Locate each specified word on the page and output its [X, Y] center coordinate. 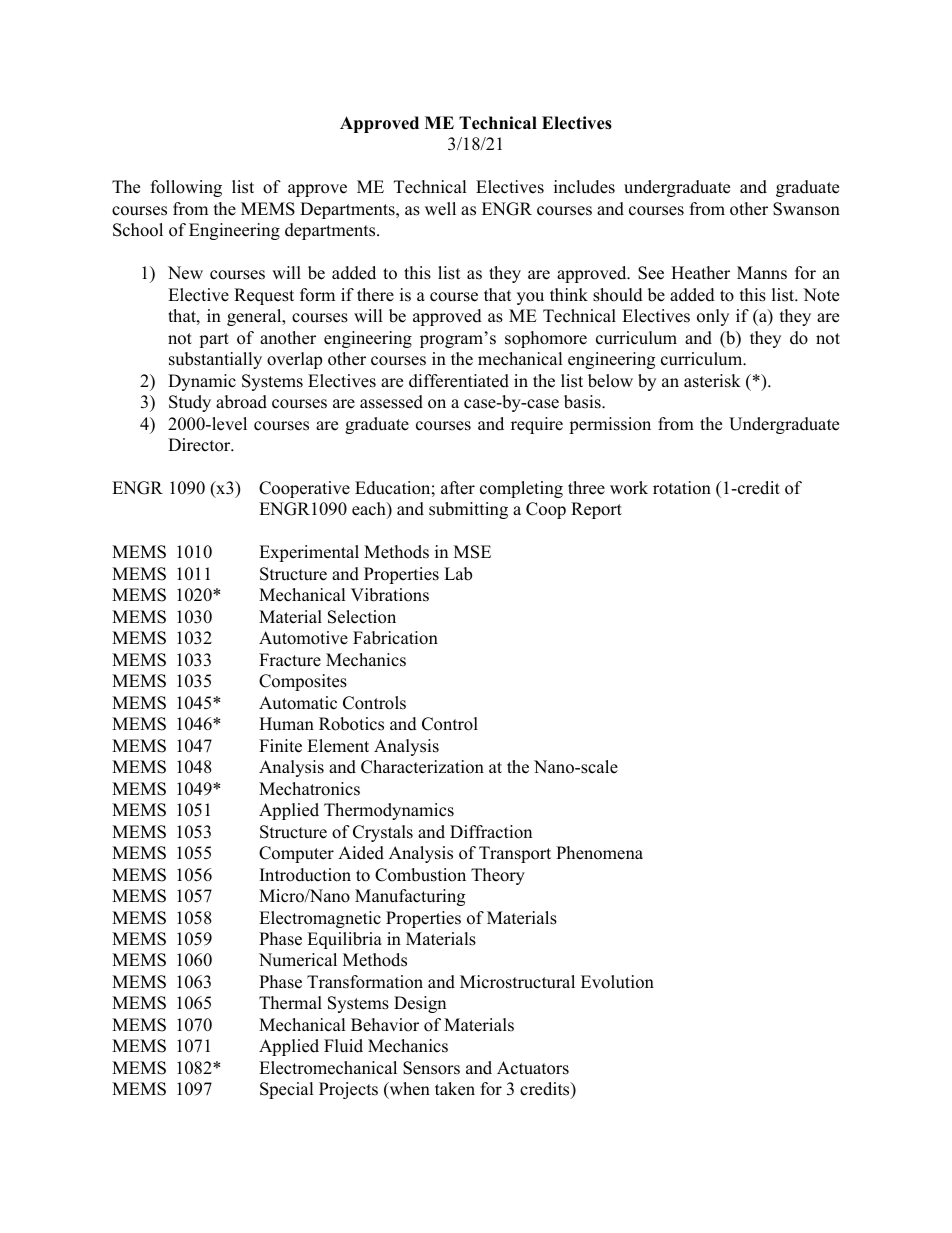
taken [455, 1089]
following [186, 188]
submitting [468, 510]
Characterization [422, 767]
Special [287, 1090]
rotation [682, 488]
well [440, 209]
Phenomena [599, 853]
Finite [280, 746]
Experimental [309, 553]
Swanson [806, 209]
